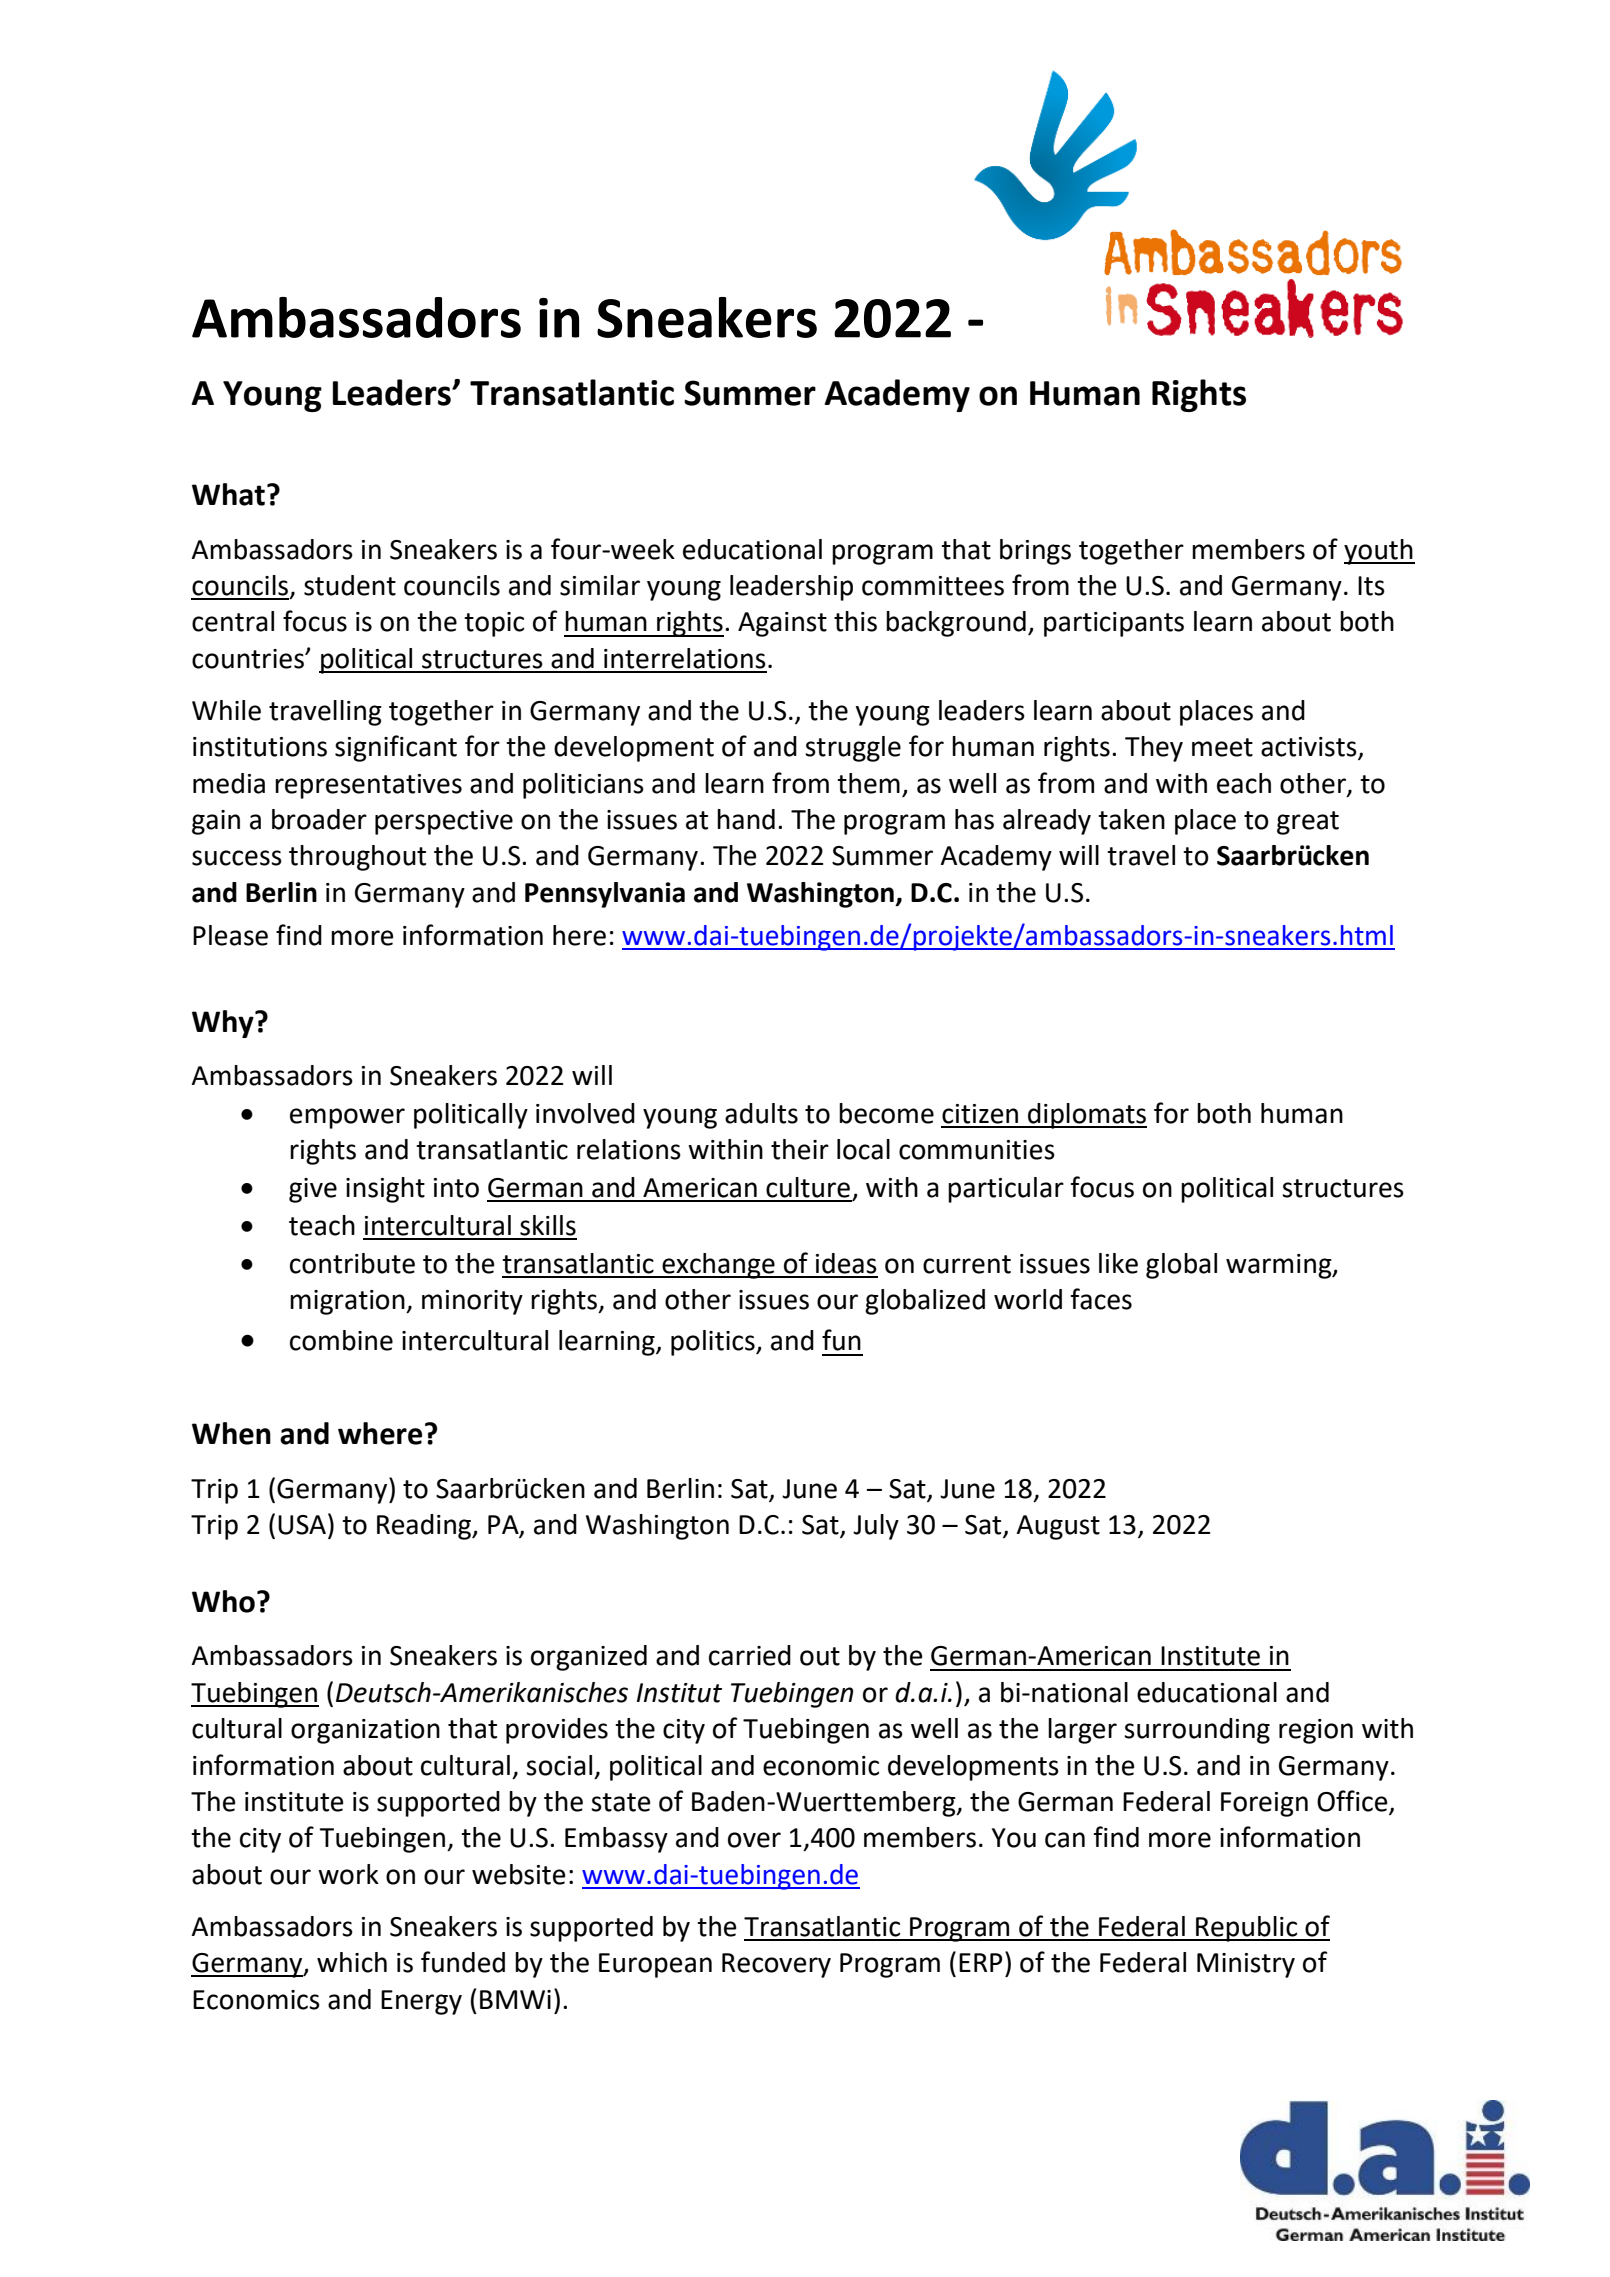 The width and height of the page is (1610, 2277). What do you see at coordinates (718, 1266) in the page?
I see `exchange` at bounding box center [718, 1266].
